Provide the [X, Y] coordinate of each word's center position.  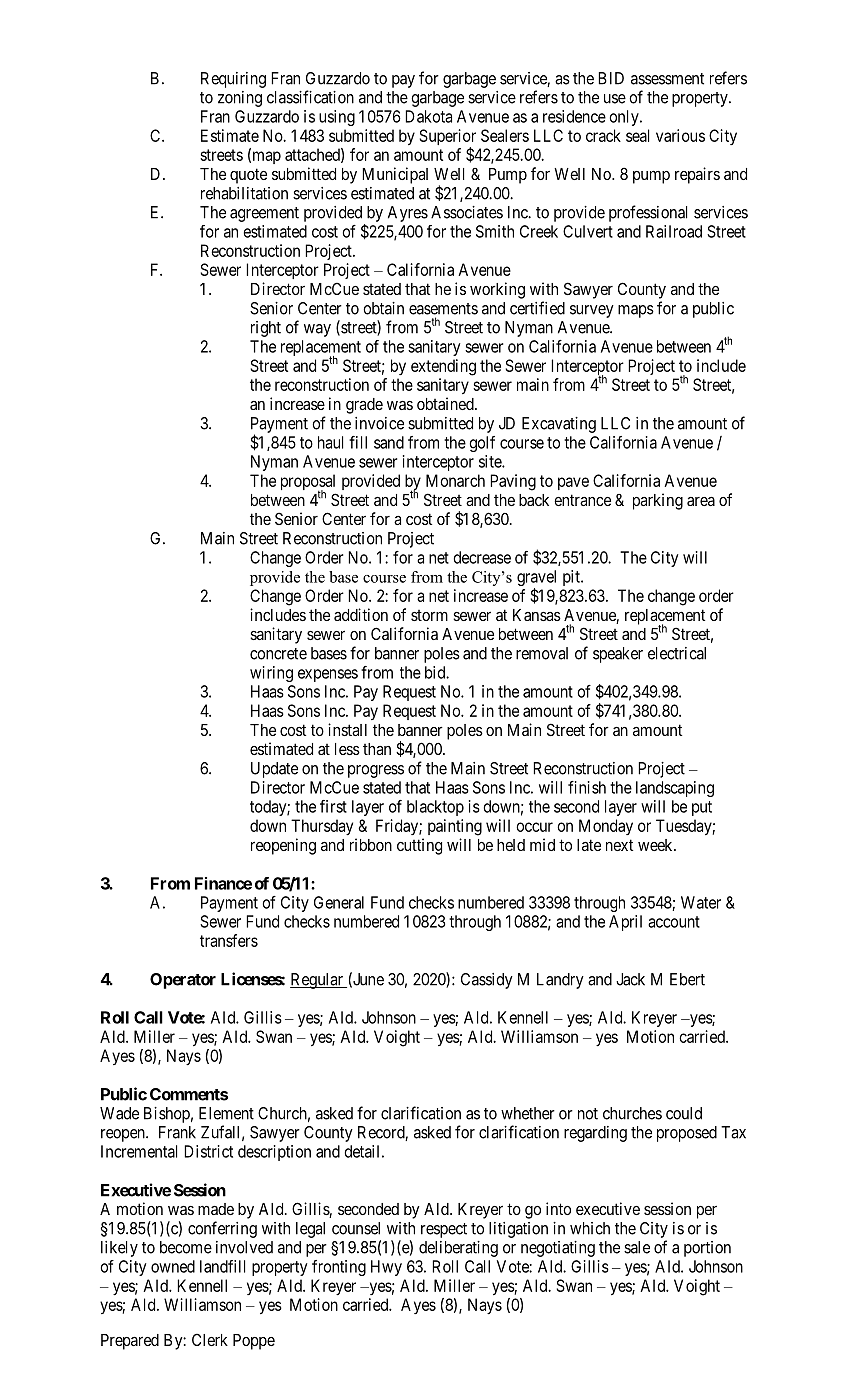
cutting [419, 846]
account [674, 922]
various [680, 135]
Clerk [210, 1339]
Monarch [455, 480]
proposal [308, 483]
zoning [240, 99]
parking [658, 501]
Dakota [428, 116]
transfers [229, 940]
